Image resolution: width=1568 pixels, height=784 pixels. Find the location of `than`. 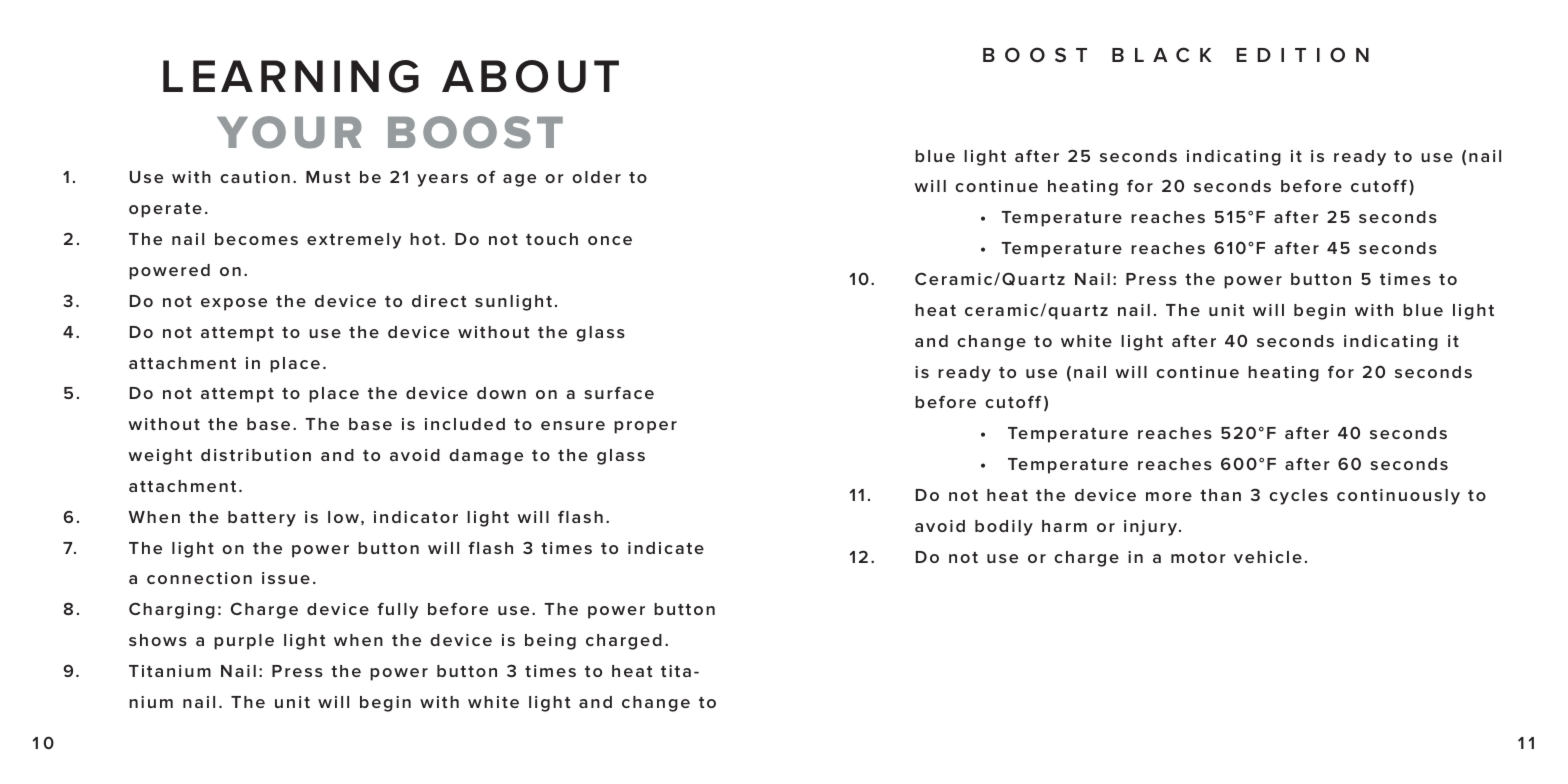

than is located at coordinates (1220, 495).
